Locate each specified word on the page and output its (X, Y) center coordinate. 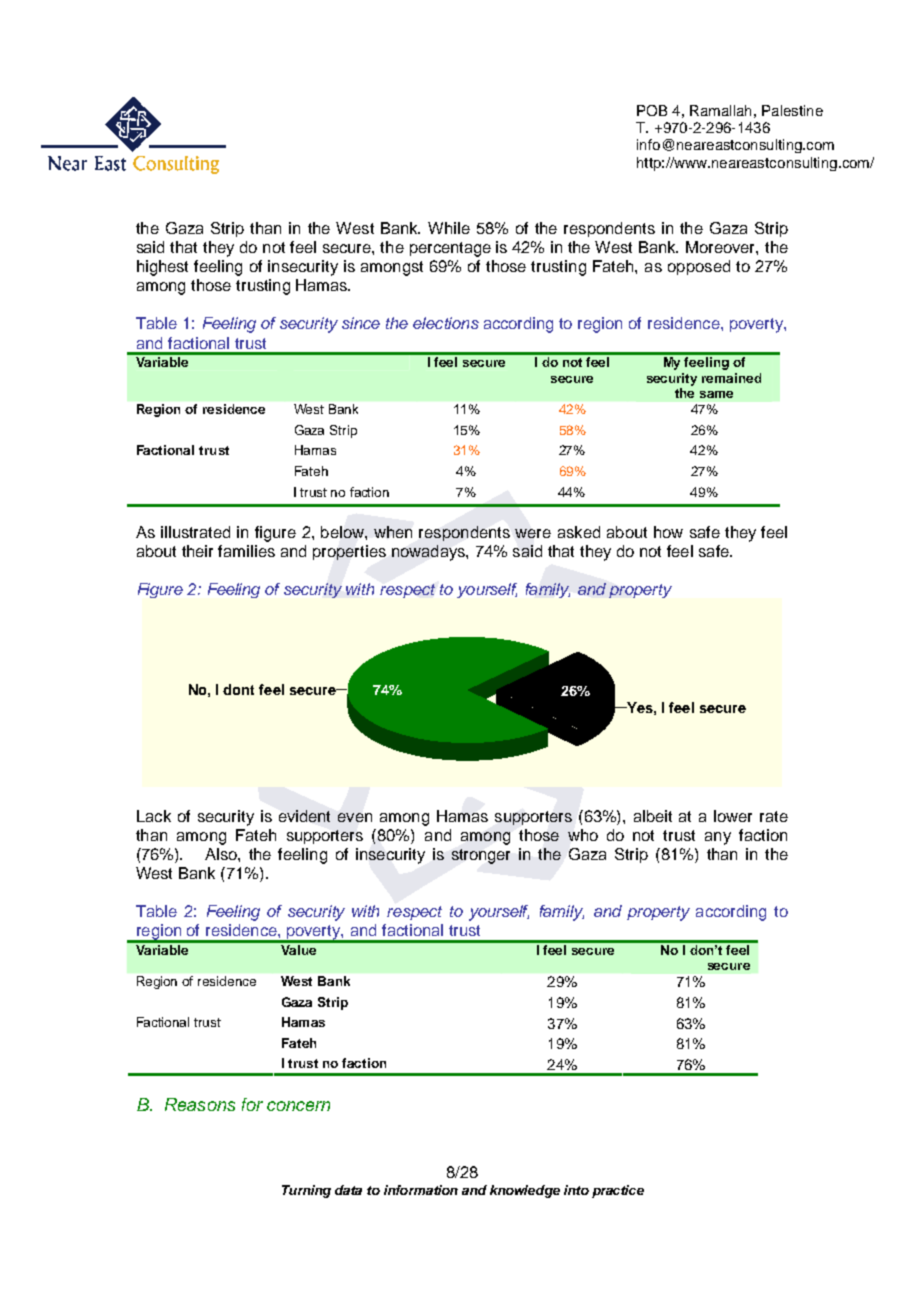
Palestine (792, 110)
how (668, 532)
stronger (481, 856)
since (361, 323)
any (718, 838)
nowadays (429, 553)
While (449, 228)
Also (222, 854)
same (716, 394)
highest (162, 268)
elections (446, 323)
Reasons (200, 1104)
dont (238, 689)
